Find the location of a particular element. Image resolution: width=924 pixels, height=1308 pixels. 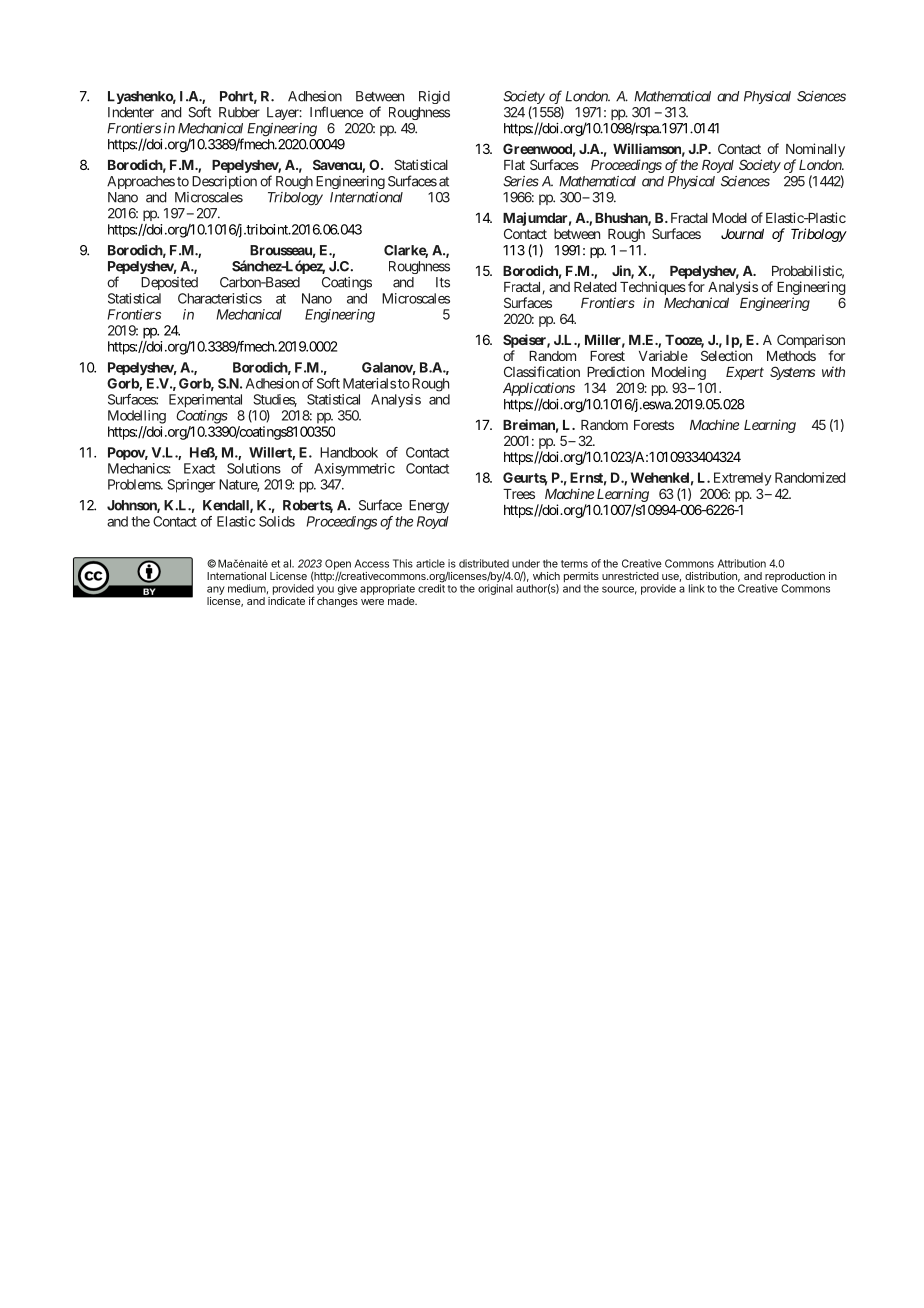

Extremely is located at coordinates (743, 479).
